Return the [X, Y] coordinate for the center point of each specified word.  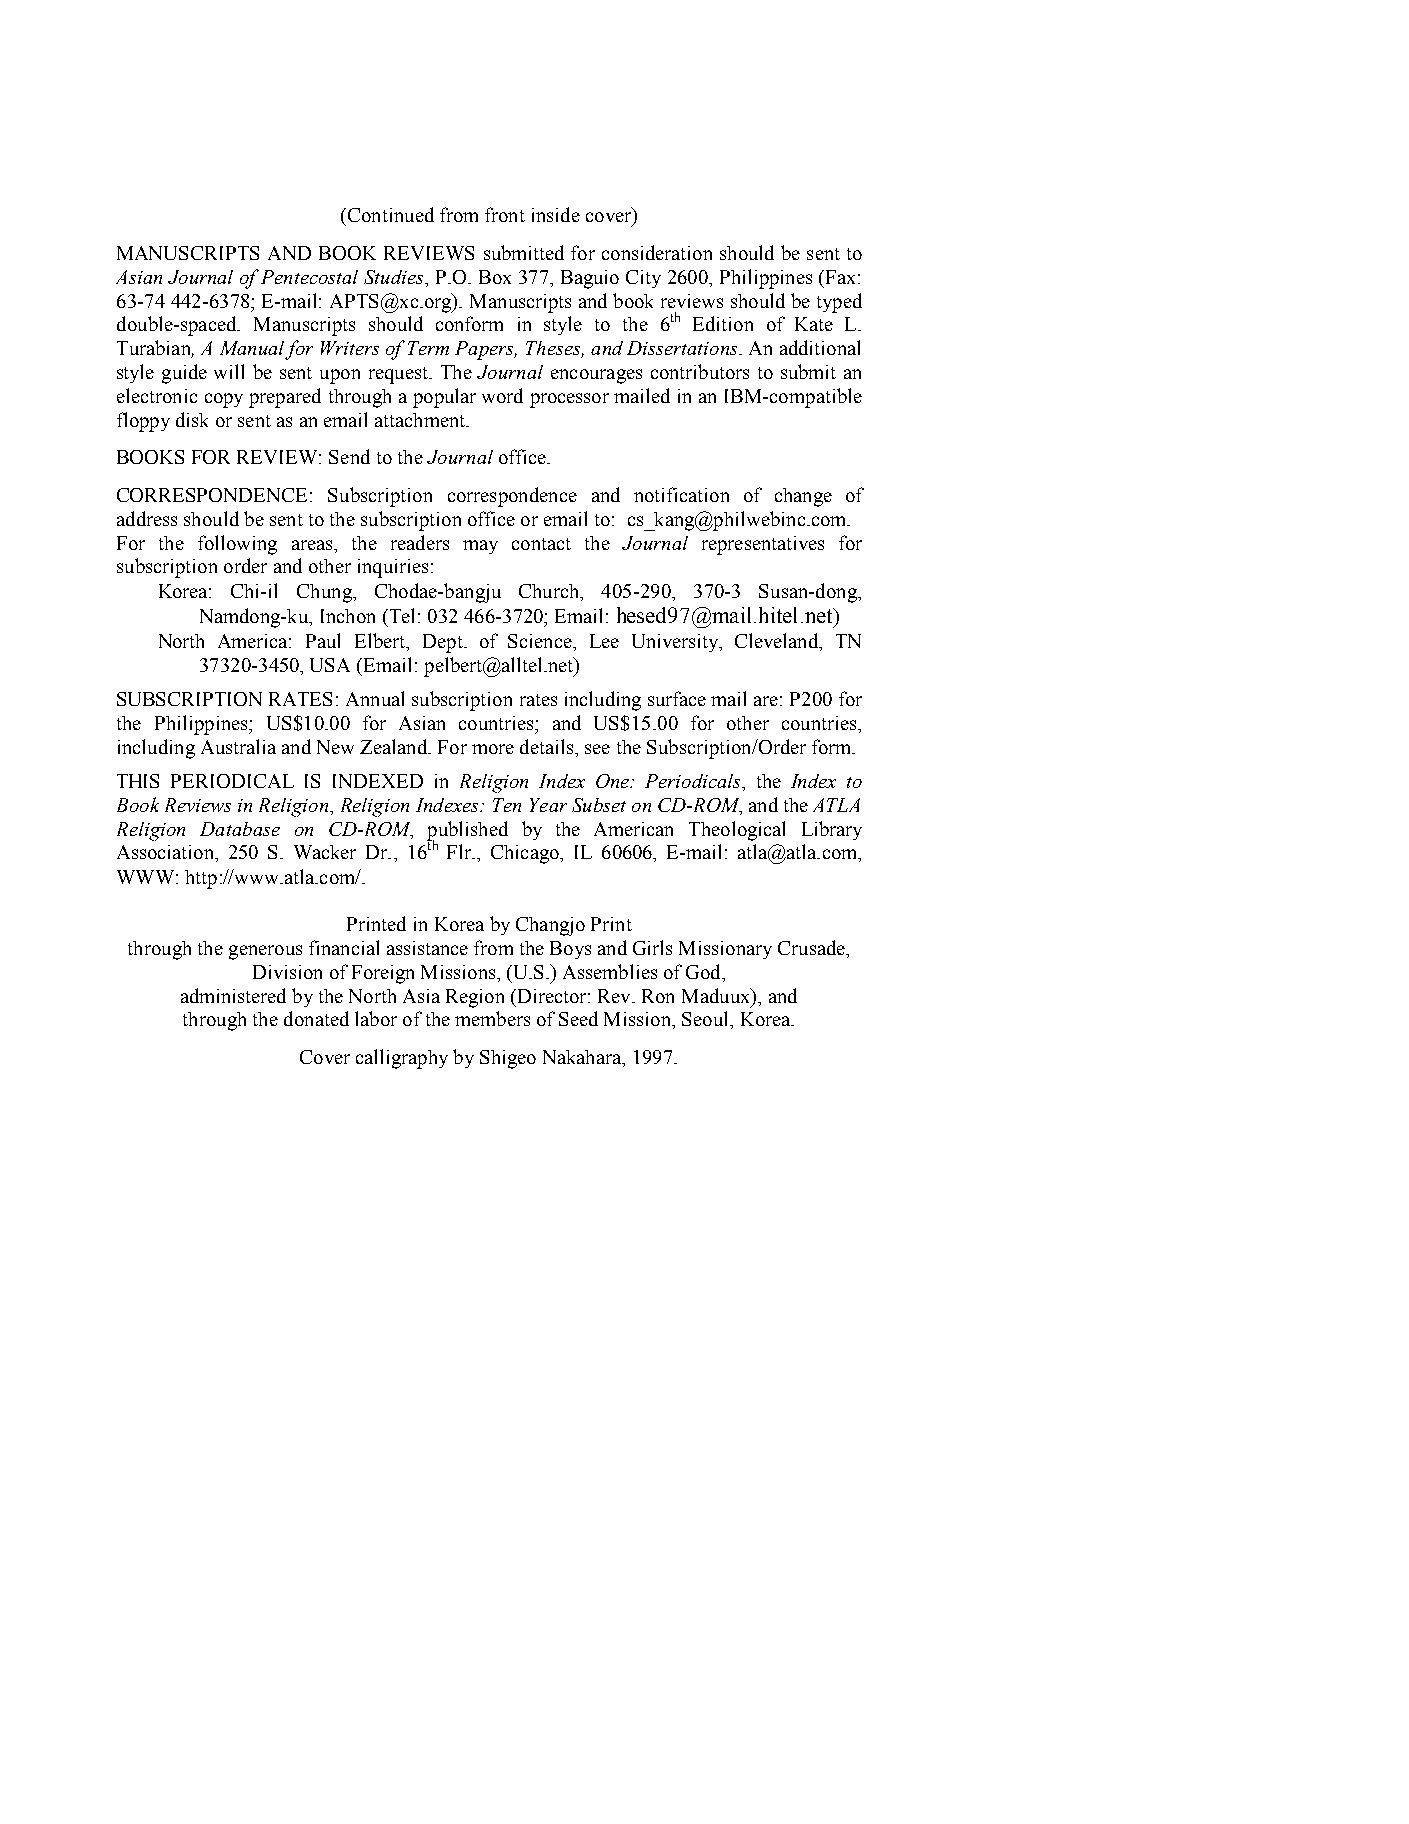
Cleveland [778, 642]
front [505, 214]
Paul [323, 640]
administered [233, 995]
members [492, 1018]
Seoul [706, 1018]
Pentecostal [309, 277]
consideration [657, 252]
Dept [444, 643]
